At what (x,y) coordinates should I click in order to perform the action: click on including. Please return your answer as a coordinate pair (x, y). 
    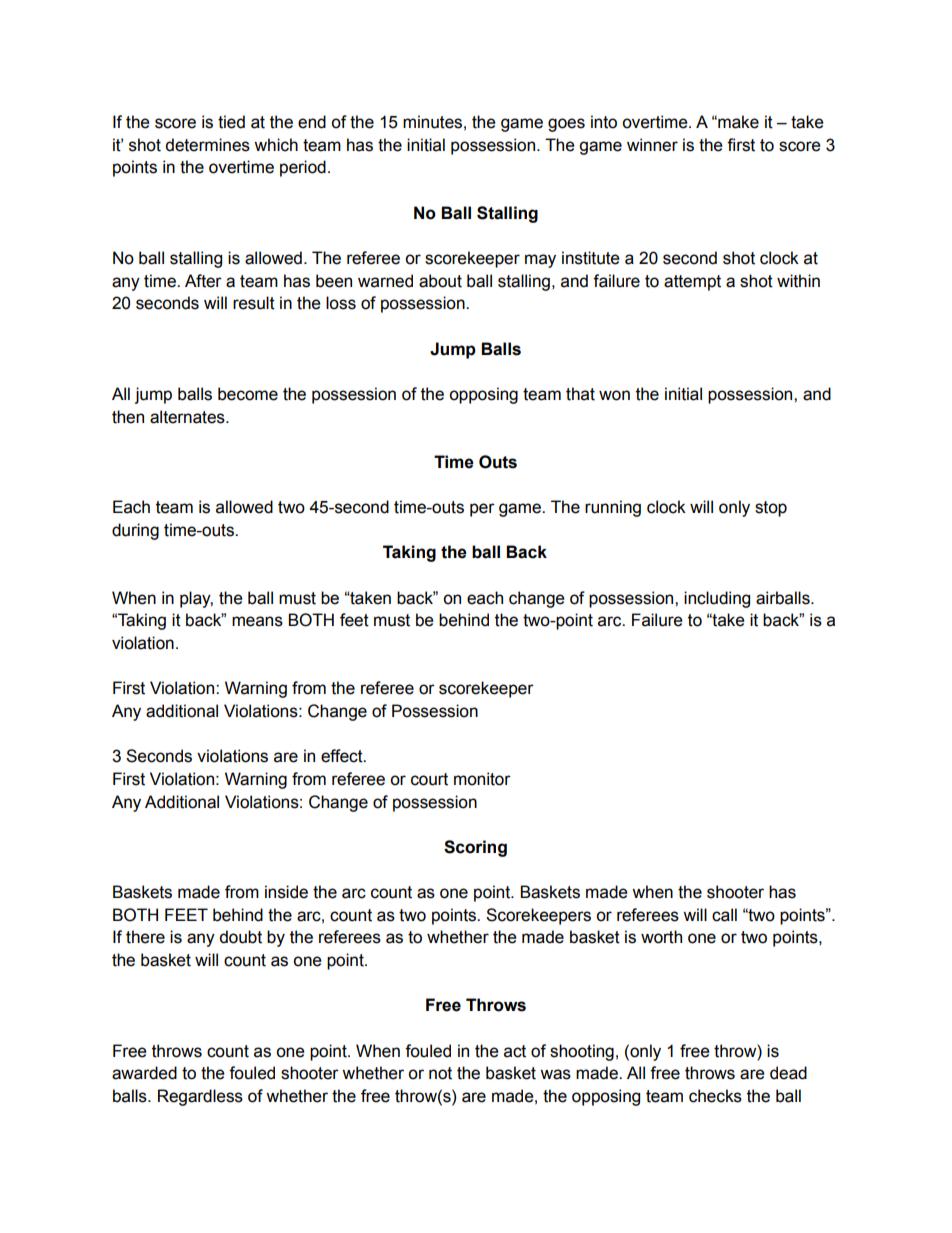
    Looking at the image, I should click on (717, 599).
